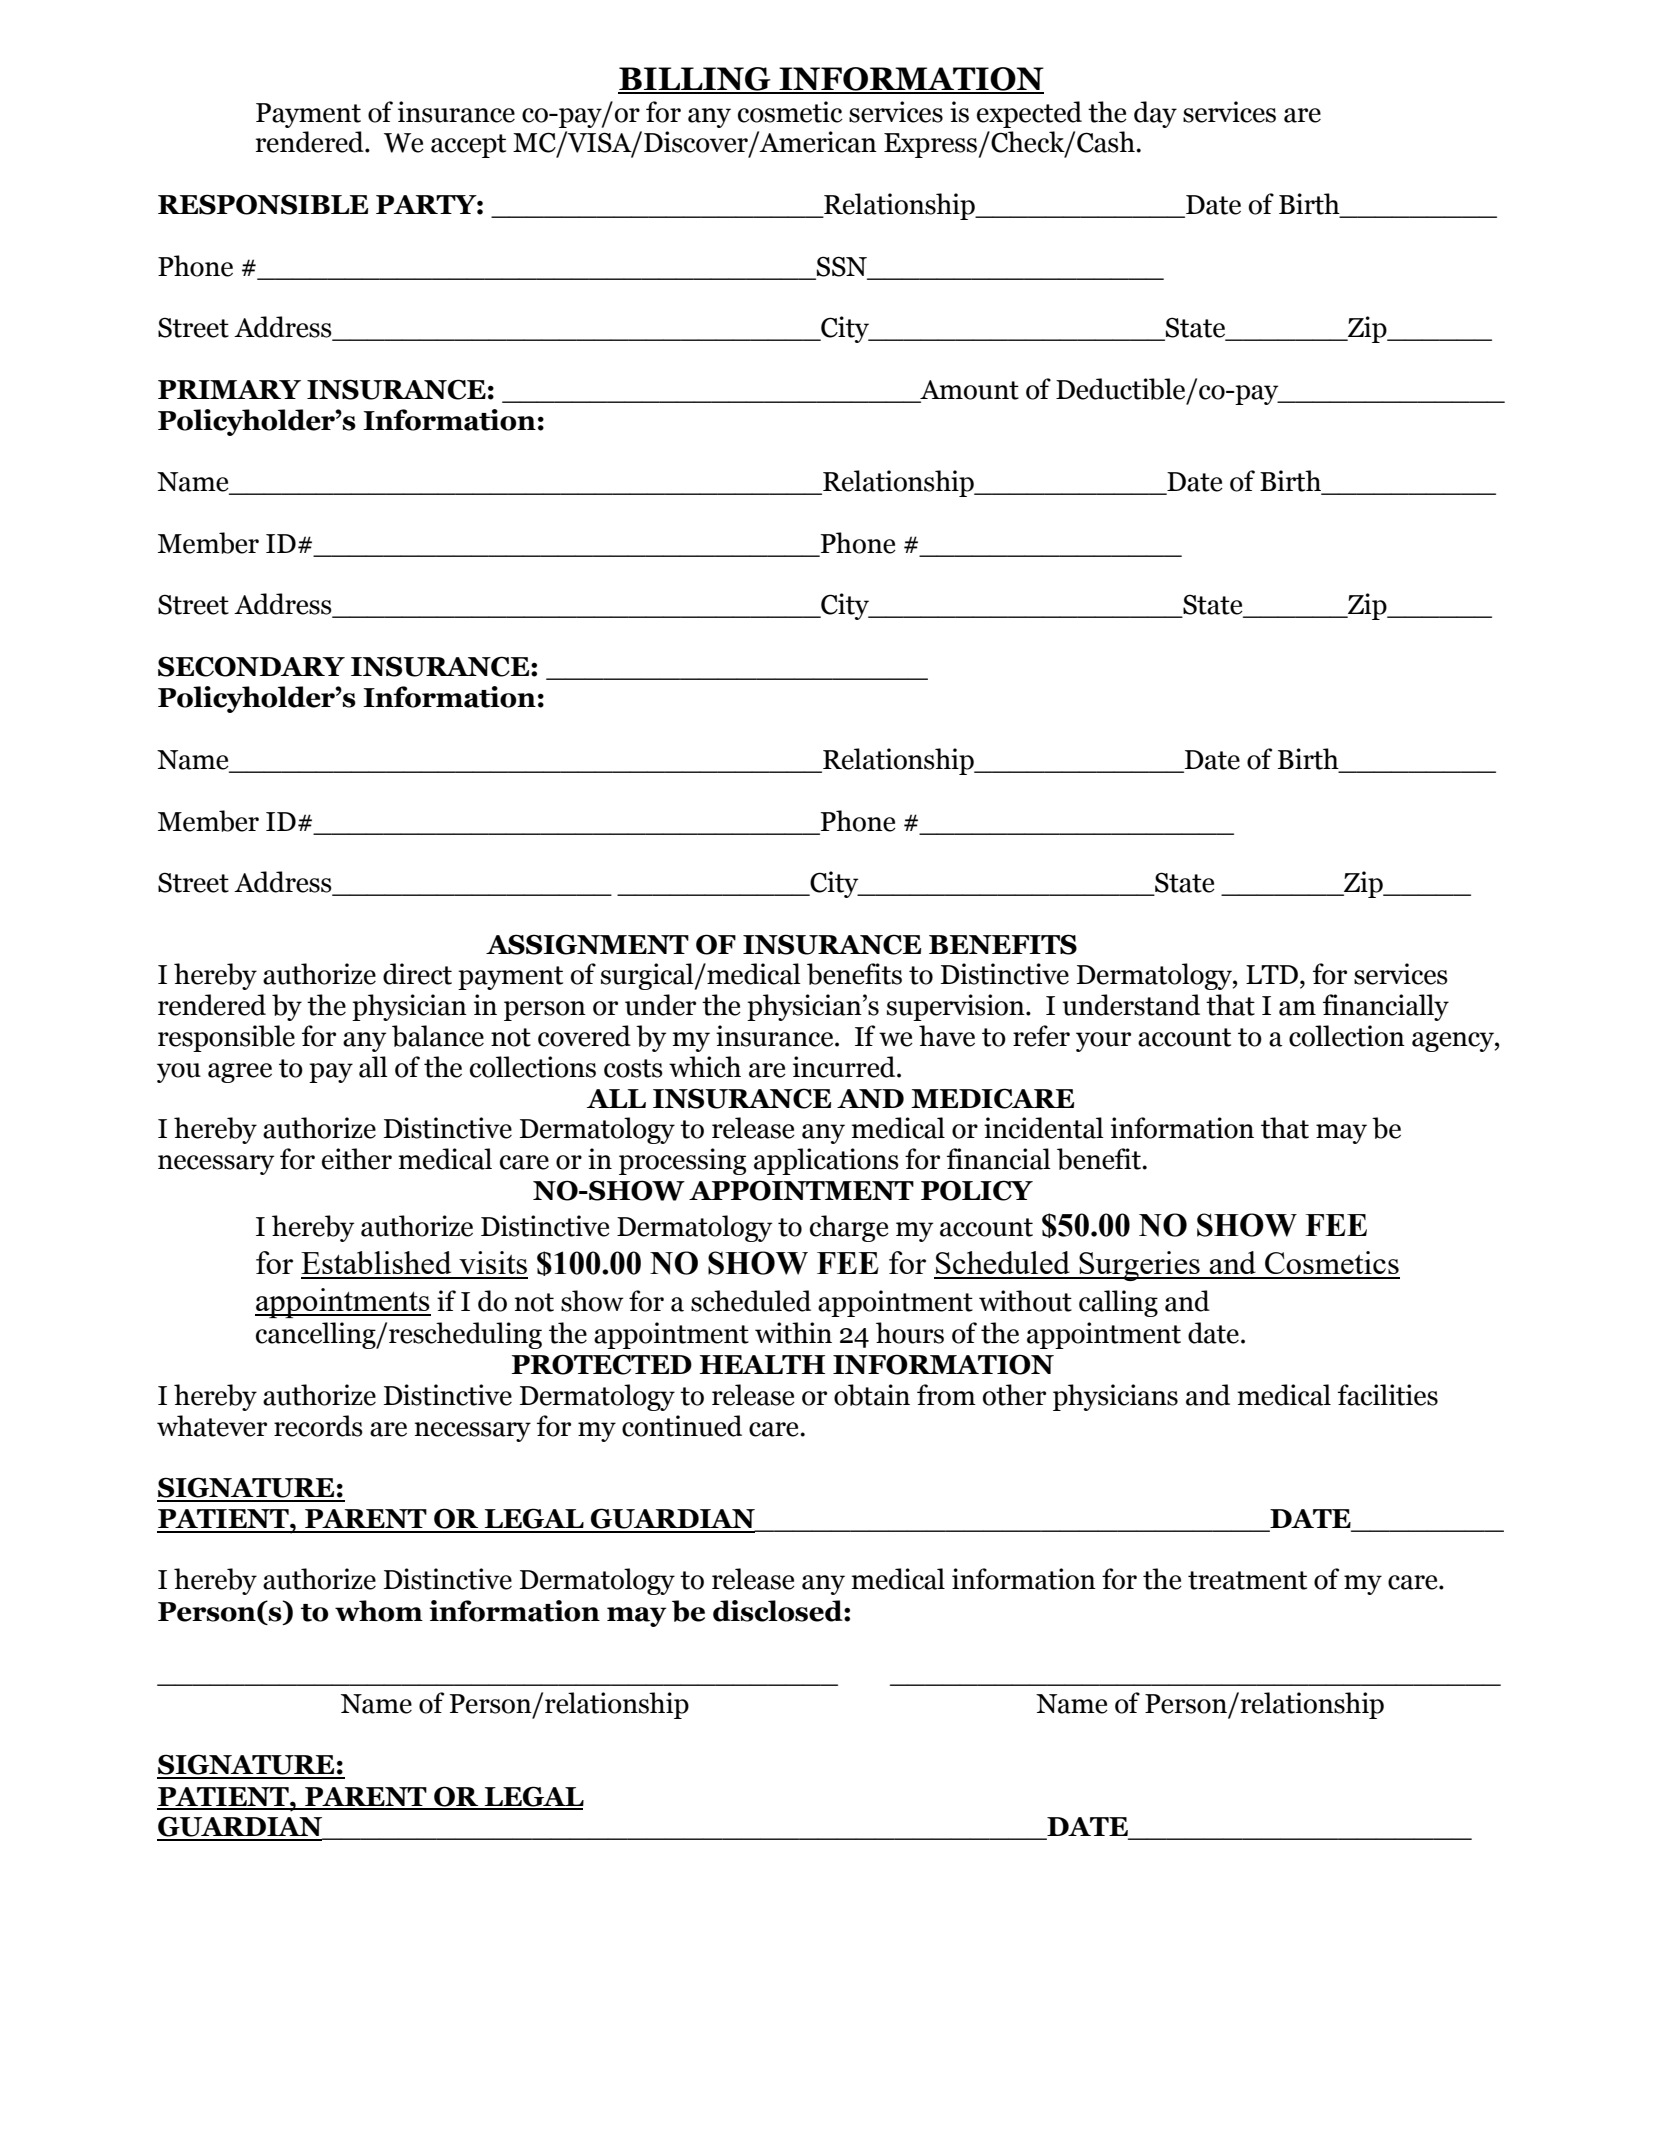 Image resolution: width=1660 pixels, height=2148 pixels. Describe the element at coordinates (468, 146) in the document. I see `accept` at that location.
